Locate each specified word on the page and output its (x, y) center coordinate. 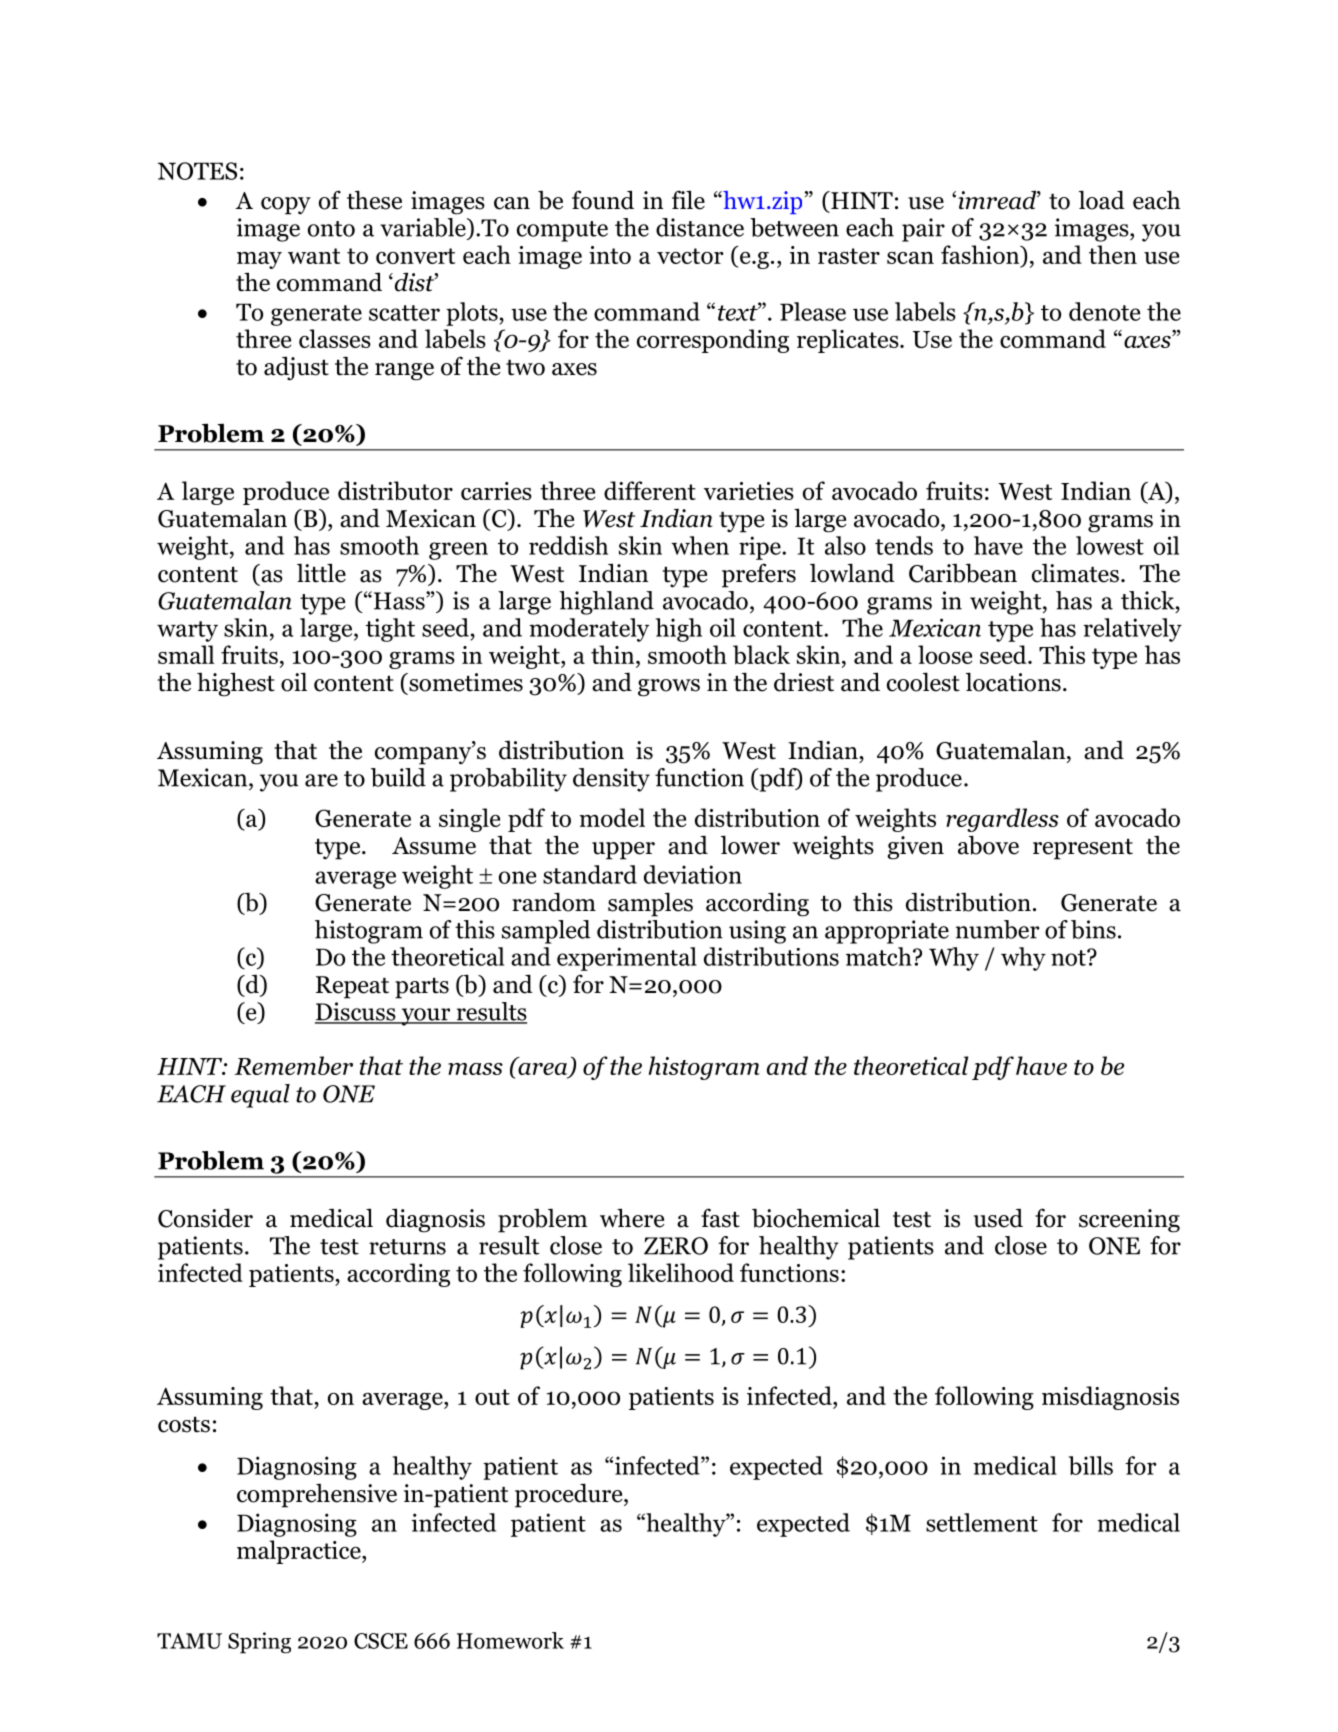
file (688, 200)
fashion (981, 256)
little (321, 573)
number (997, 929)
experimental (627, 959)
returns (407, 1247)
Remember (294, 1065)
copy (286, 206)
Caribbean (963, 573)
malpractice (300, 1552)
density (611, 780)
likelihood (681, 1272)
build (398, 777)
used (998, 1218)
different (650, 490)
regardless (1002, 820)
